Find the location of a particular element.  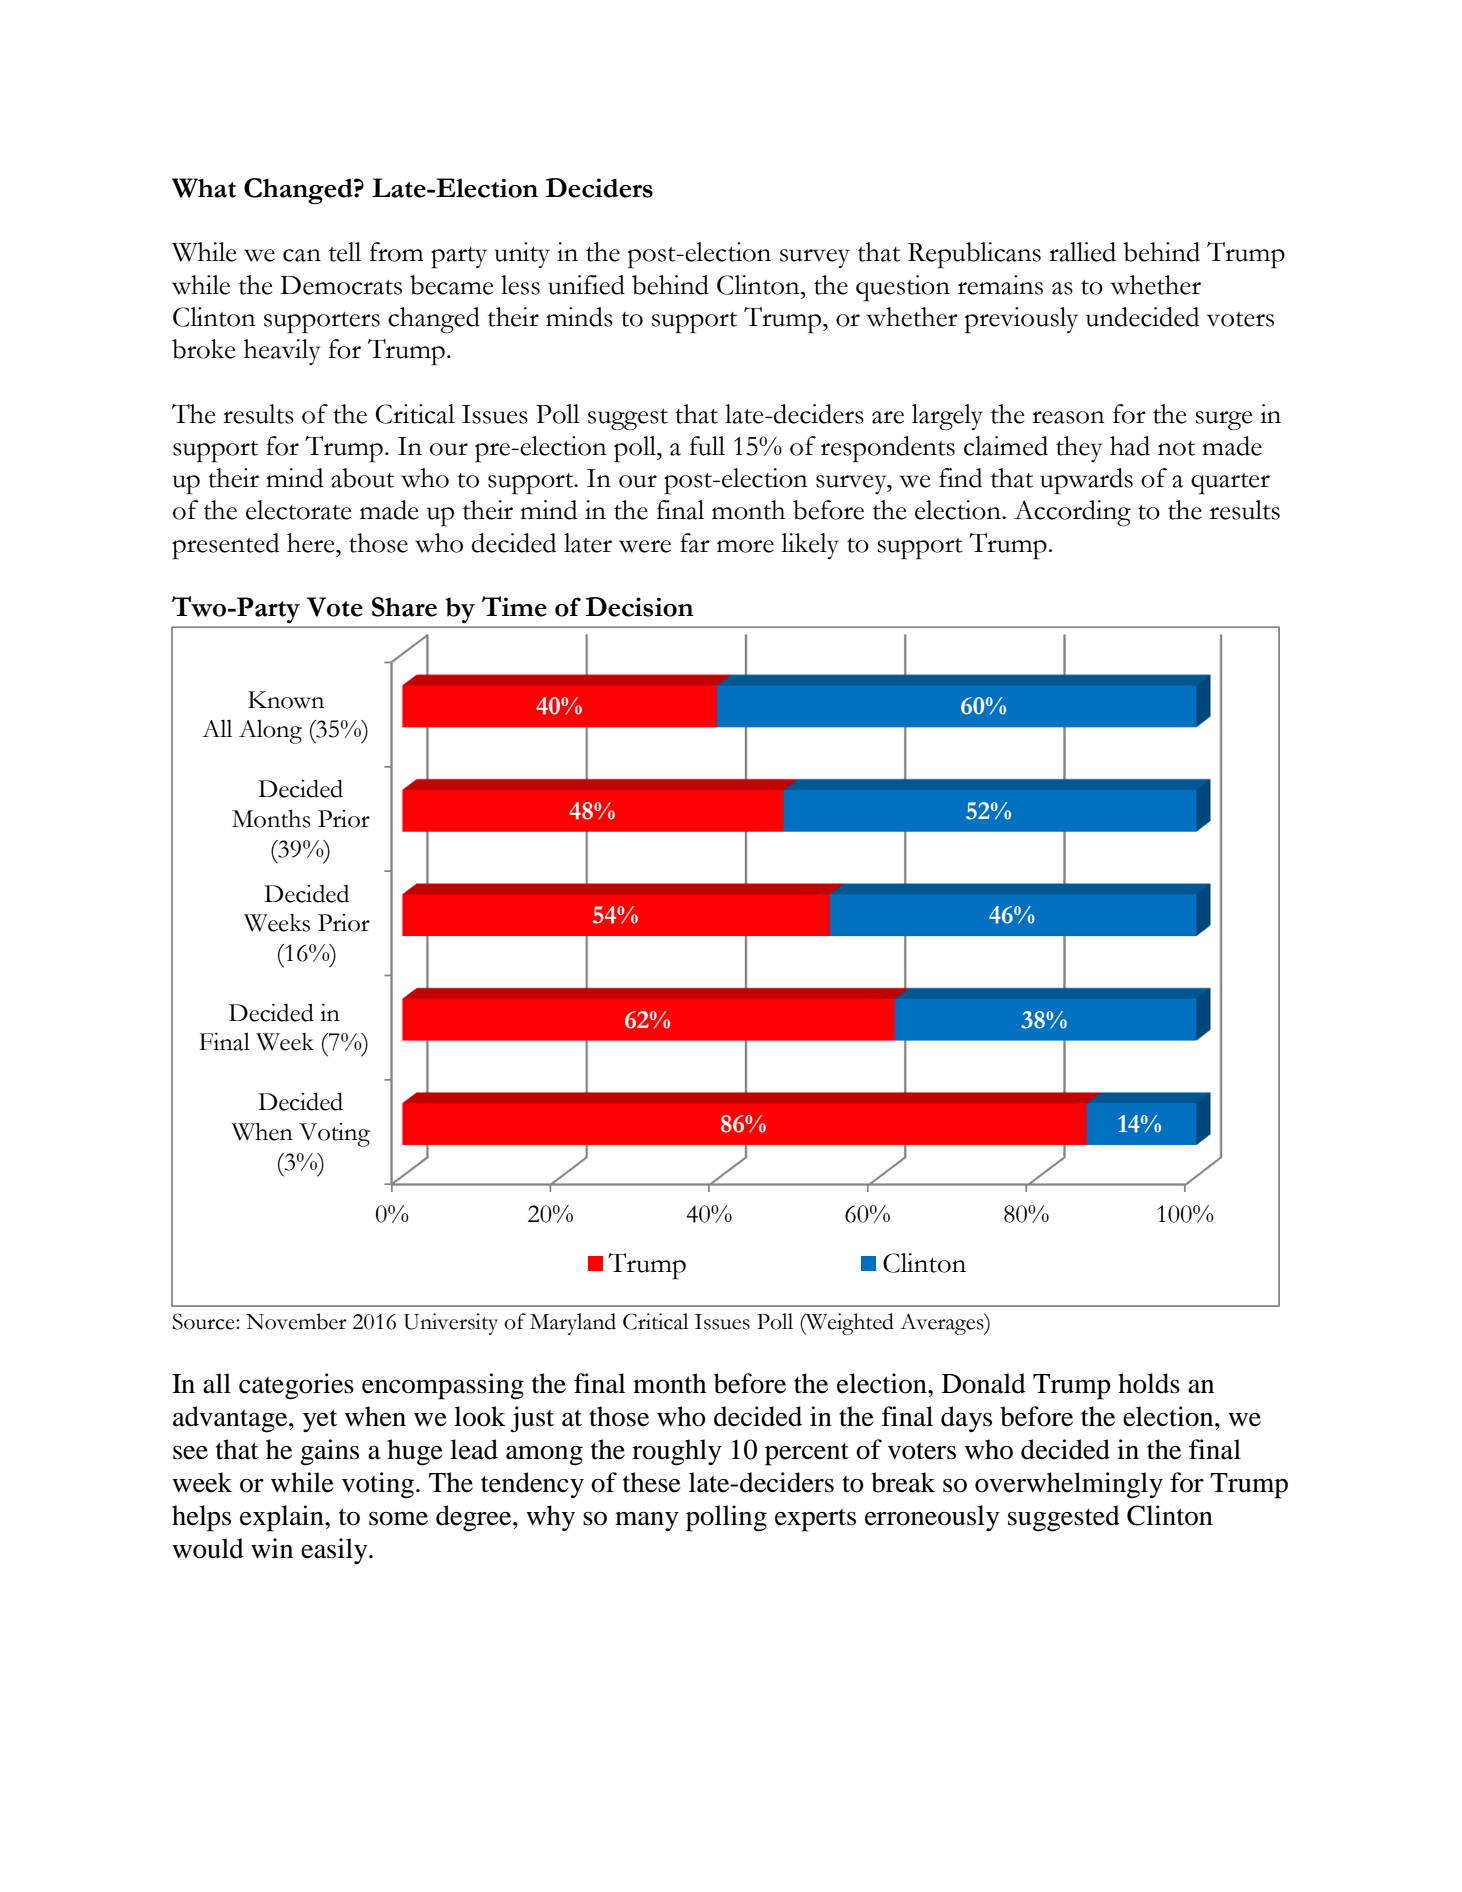

Decision is located at coordinates (640, 607).
